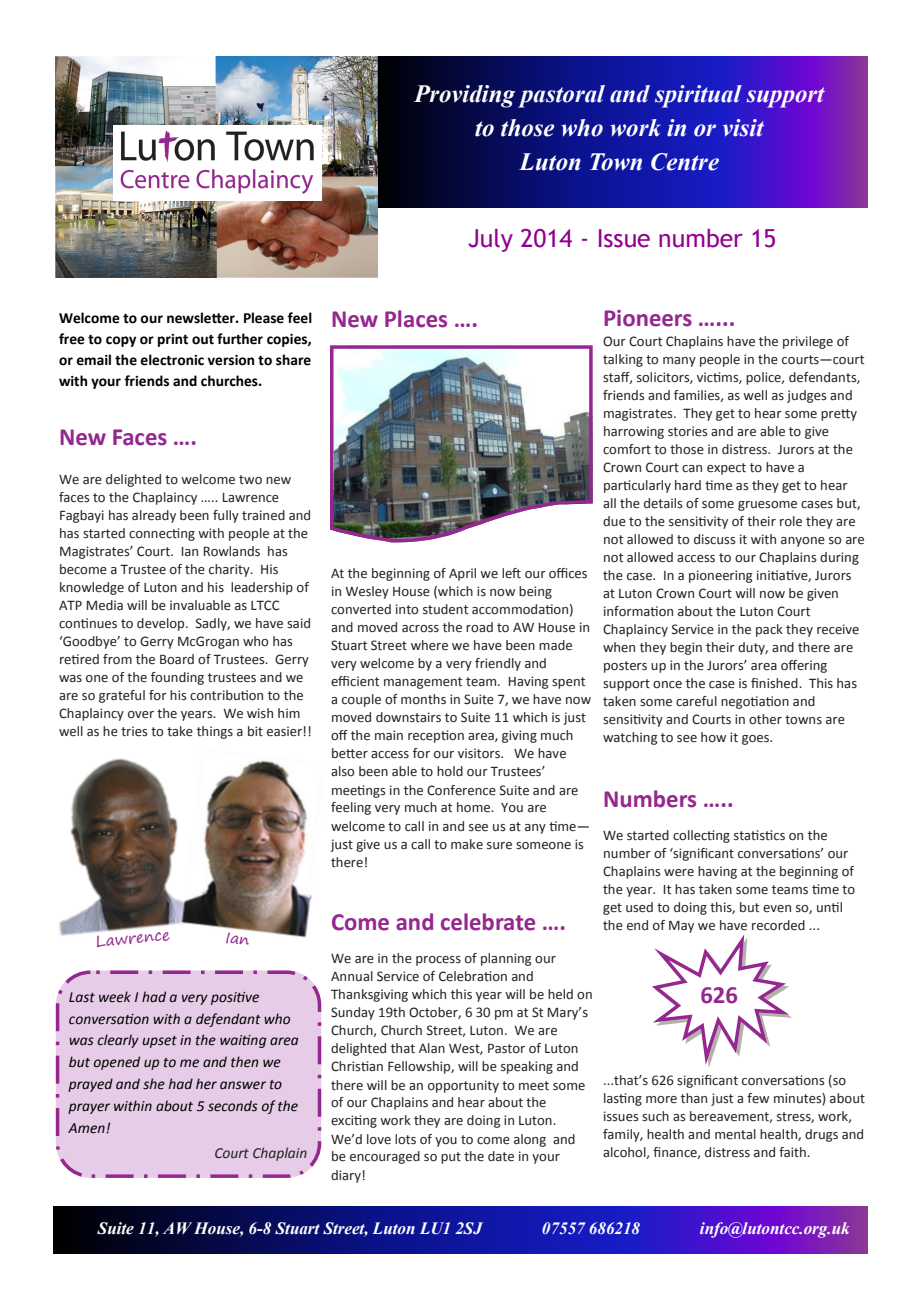 The image size is (924, 1308). Describe the element at coordinates (87, 1128) in the document. I see `Amen` at that location.
